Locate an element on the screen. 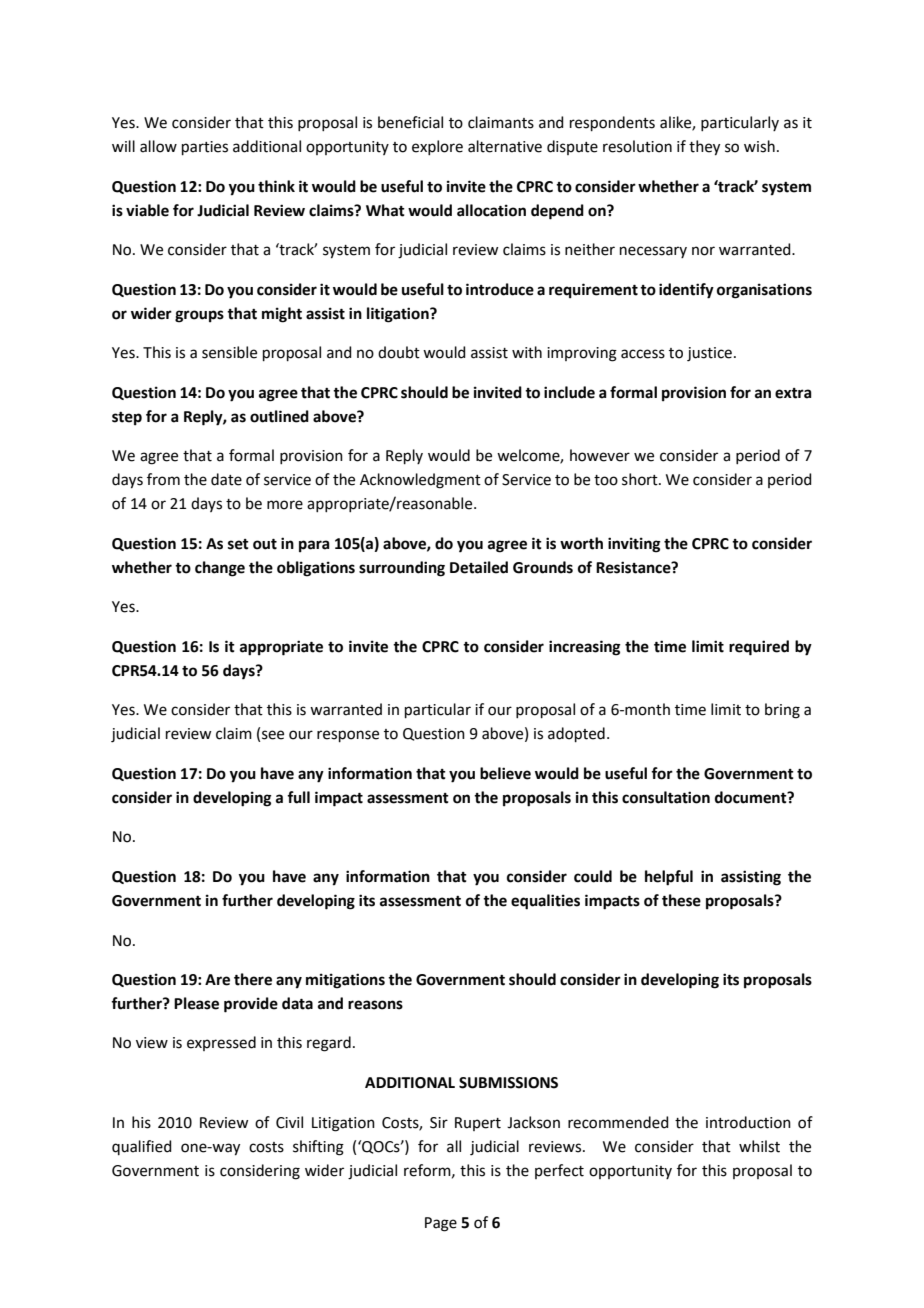  qualified is located at coordinates (142, 1147).
